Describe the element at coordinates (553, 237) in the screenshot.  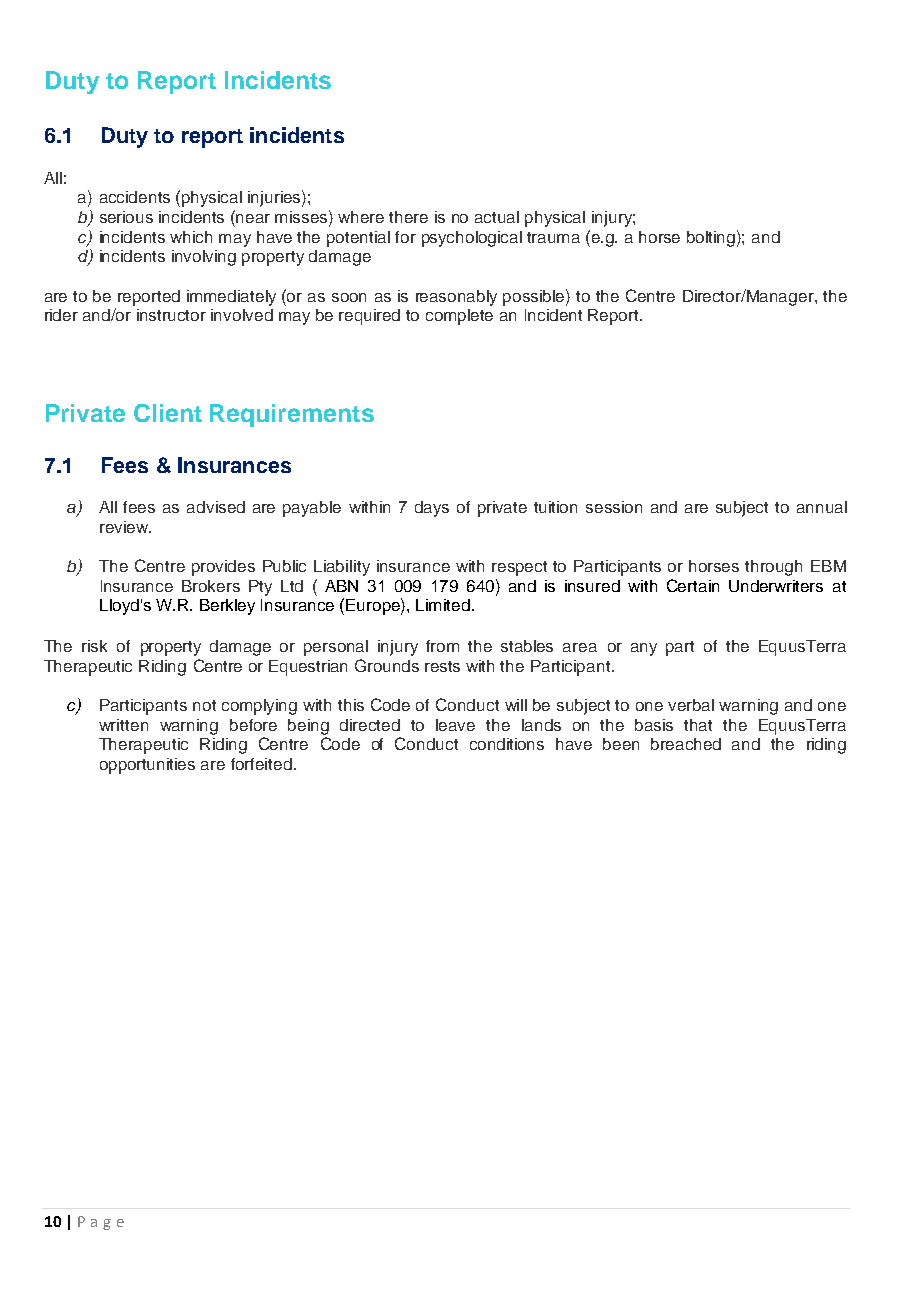
I see `trauma` at that location.
